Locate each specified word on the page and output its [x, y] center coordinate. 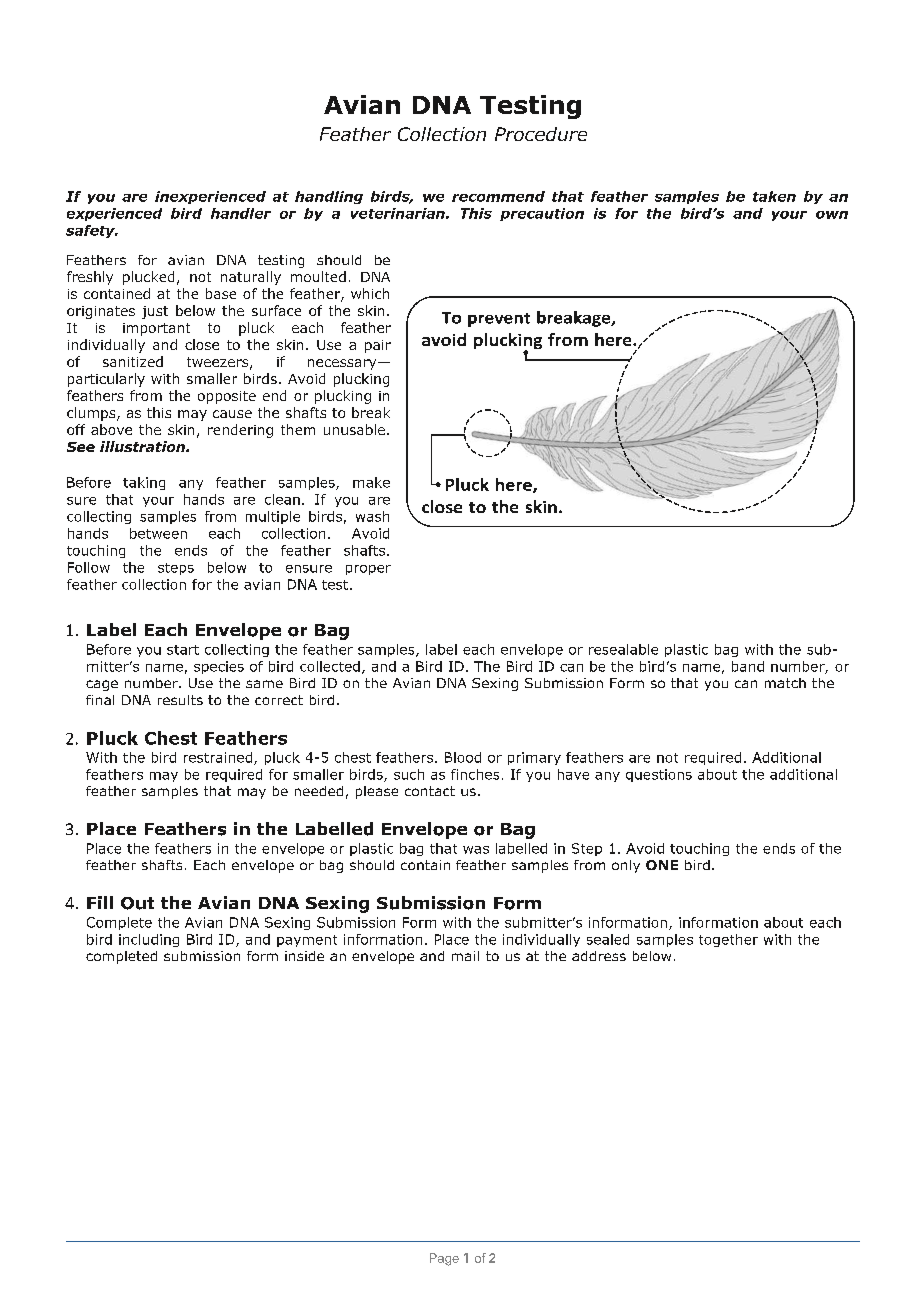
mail [465, 956]
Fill [100, 902]
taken [774, 196]
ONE [662, 865]
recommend [498, 196]
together [728, 940]
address [599, 956]
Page [444, 1259]
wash [372, 516]
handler [241, 213]
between [158, 533]
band [748, 666]
